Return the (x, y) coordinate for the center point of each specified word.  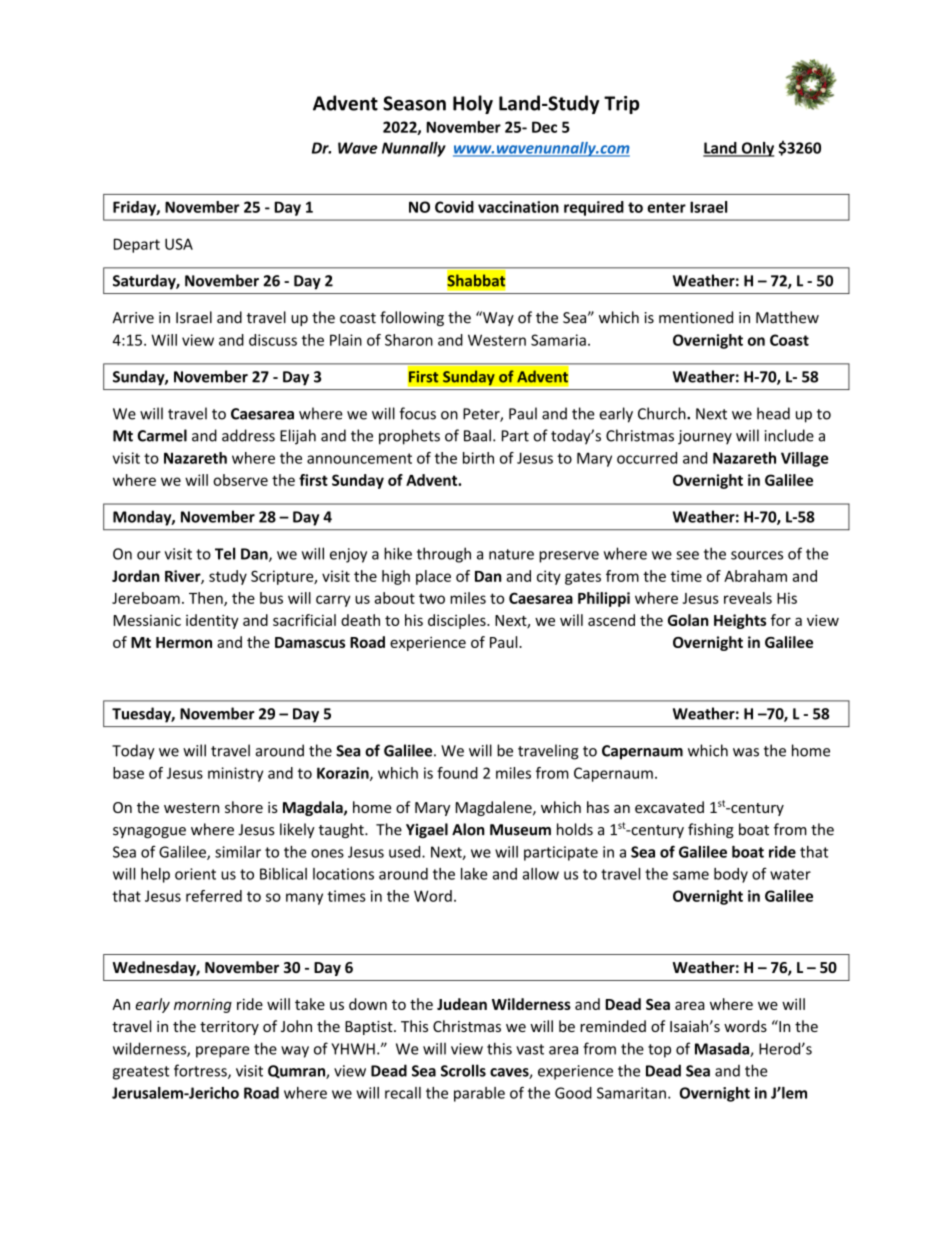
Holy (473, 104)
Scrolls (463, 1070)
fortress (201, 1071)
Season (414, 103)
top (659, 1051)
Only (756, 149)
